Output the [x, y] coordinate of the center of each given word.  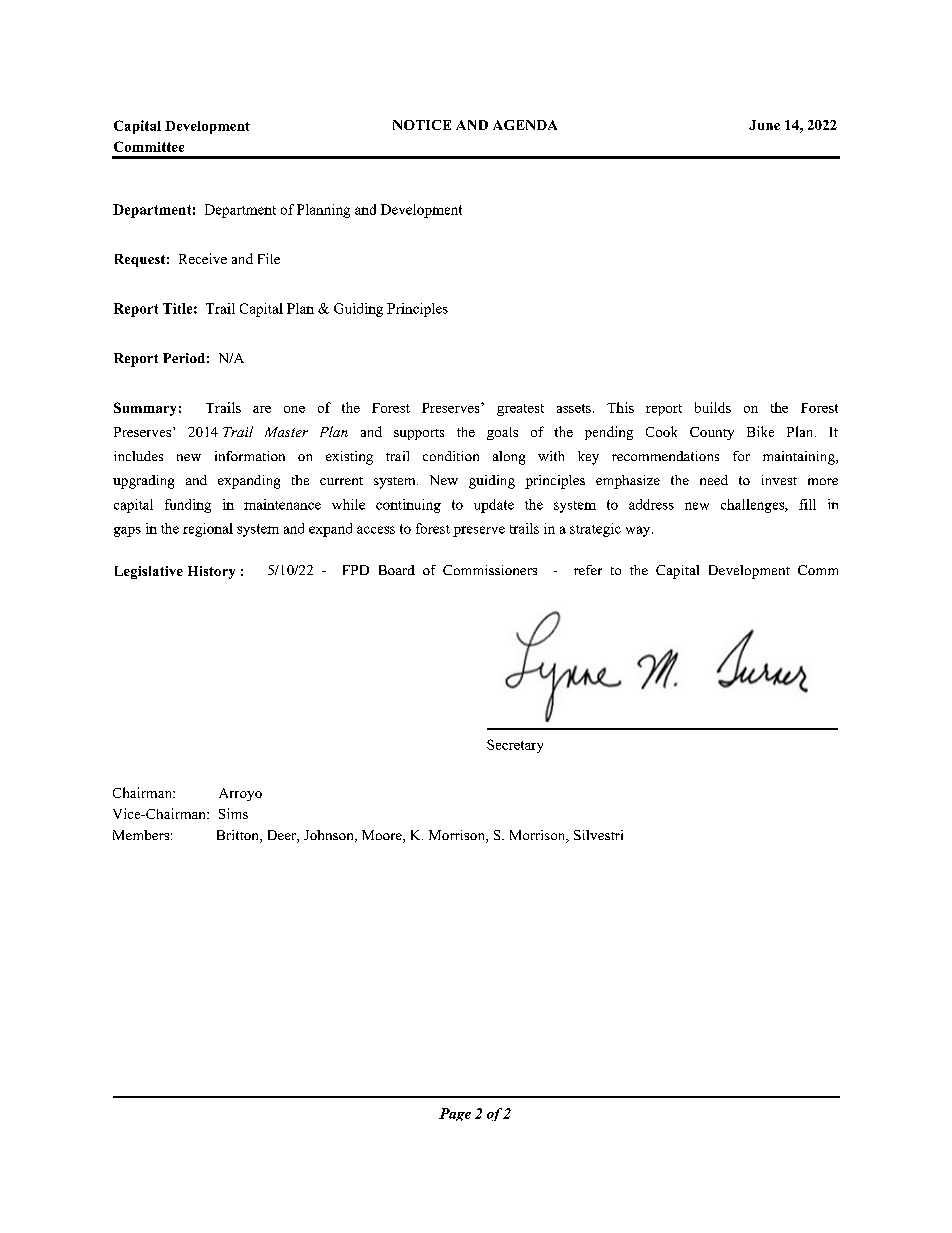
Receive [203, 258]
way [639, 531]
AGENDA [525, 125]
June [764, 125]
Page [455, 1114]
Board [397, 570]
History [211, 572]
